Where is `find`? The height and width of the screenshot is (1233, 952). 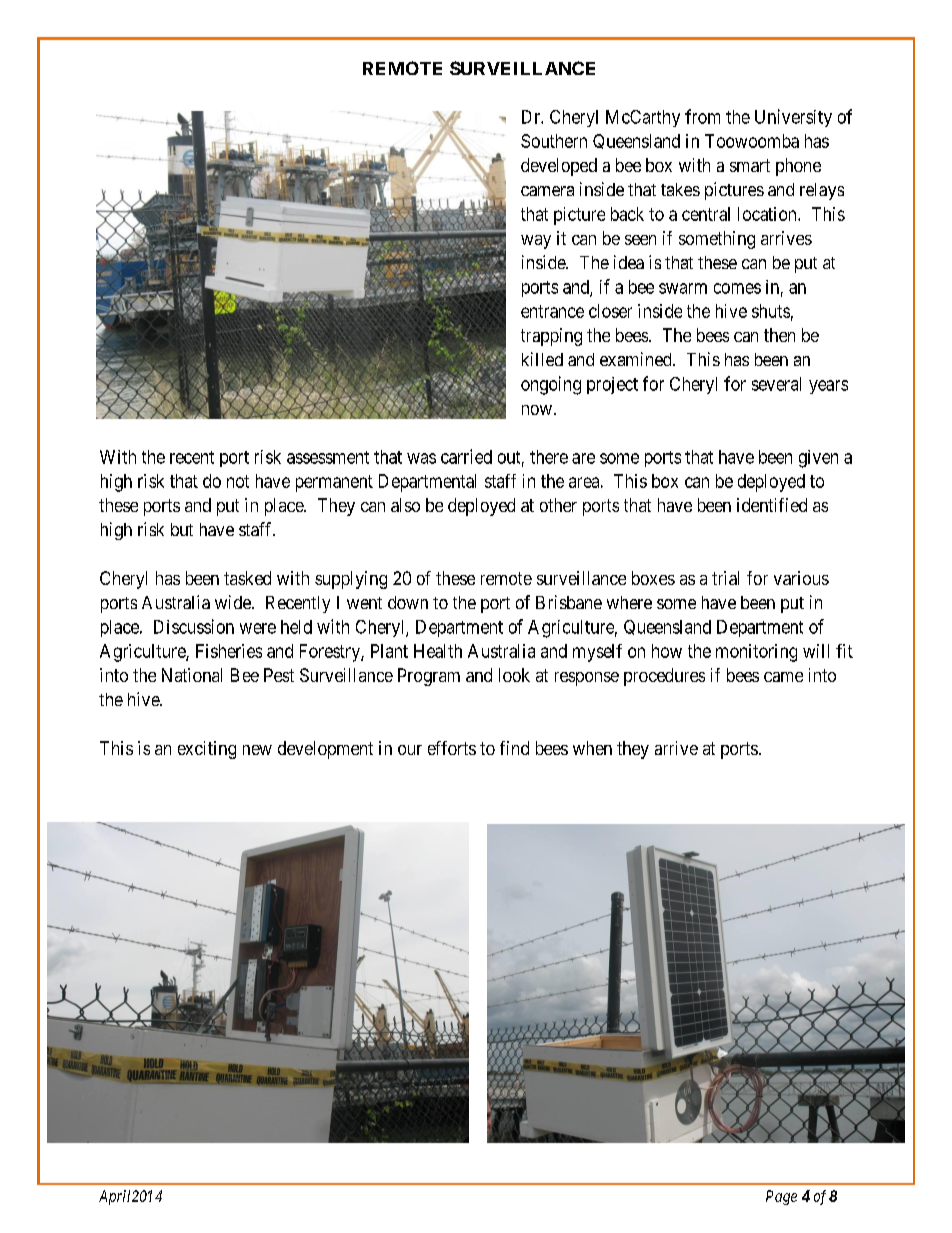 find is located at coordinates (514, 748).
